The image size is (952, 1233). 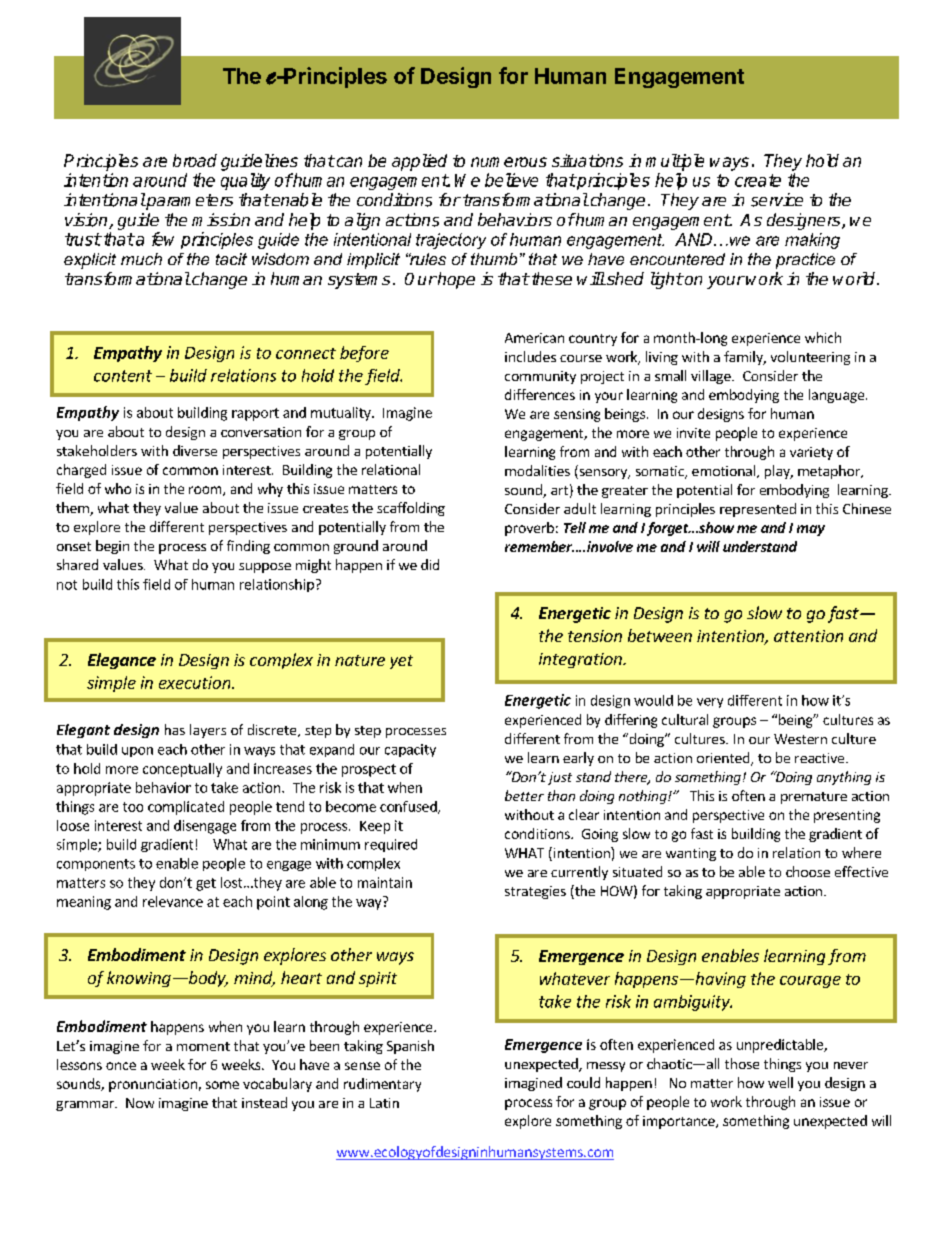 I want to click on may, so click(x=811, y=530).
